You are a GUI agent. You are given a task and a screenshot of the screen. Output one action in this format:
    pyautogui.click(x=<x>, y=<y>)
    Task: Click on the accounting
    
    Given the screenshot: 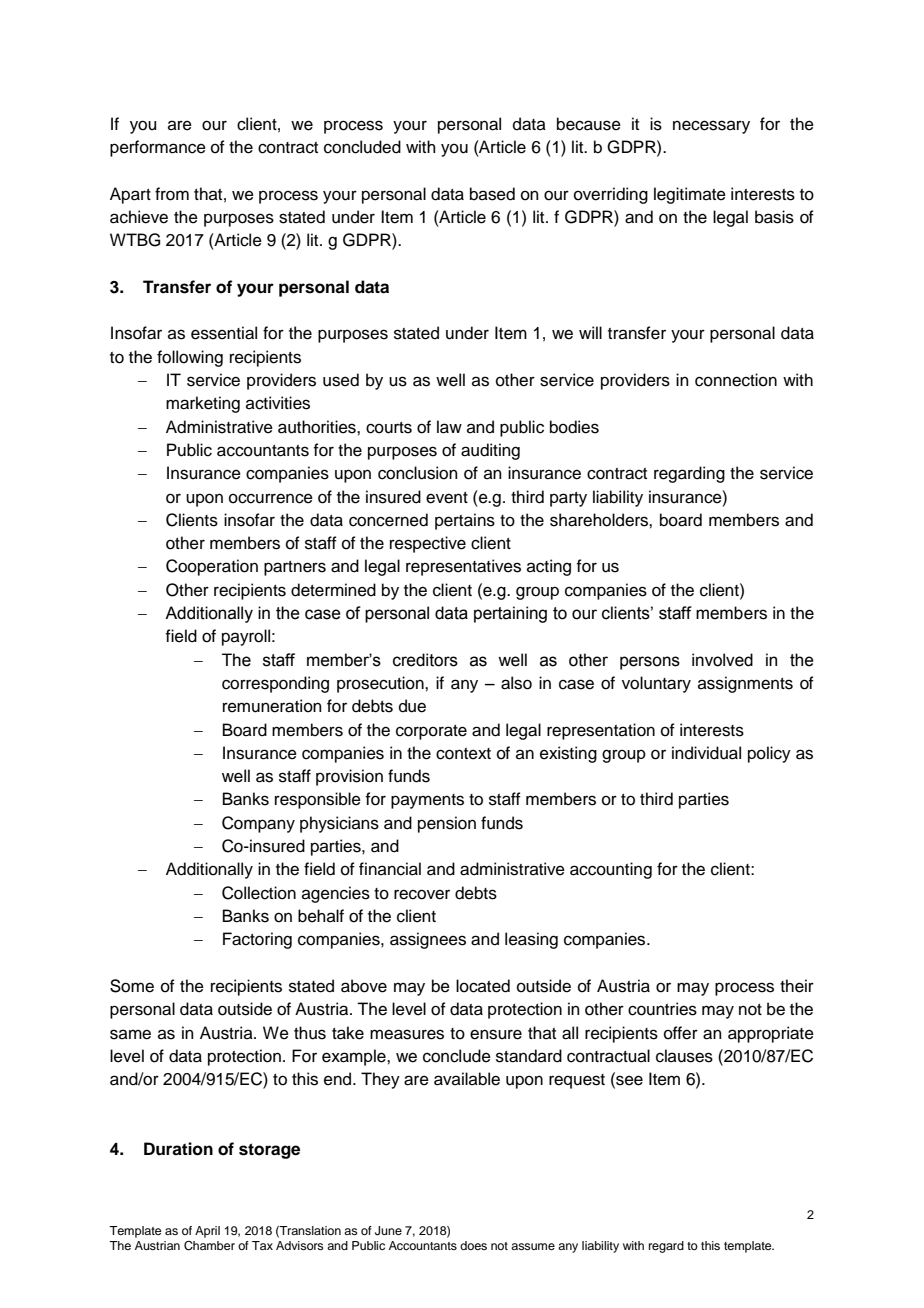 What is the action you would take?
    pyautogui.click(x=611, y=870)
